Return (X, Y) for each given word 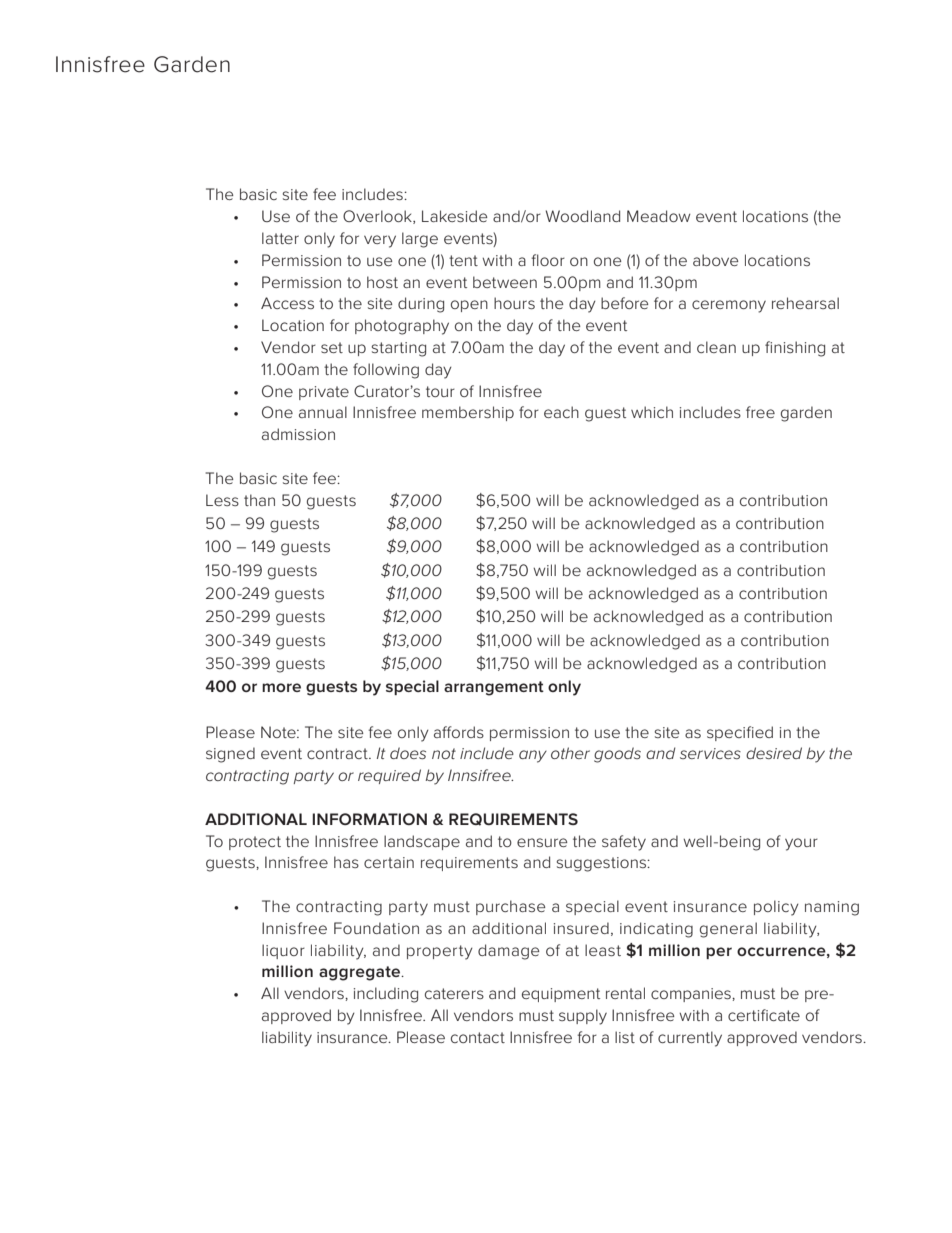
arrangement (494, 688)
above (716, 260)
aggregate (360, 973)
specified (740, 733)
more (281, 687)
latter (280, 238)
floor (548, 260)
